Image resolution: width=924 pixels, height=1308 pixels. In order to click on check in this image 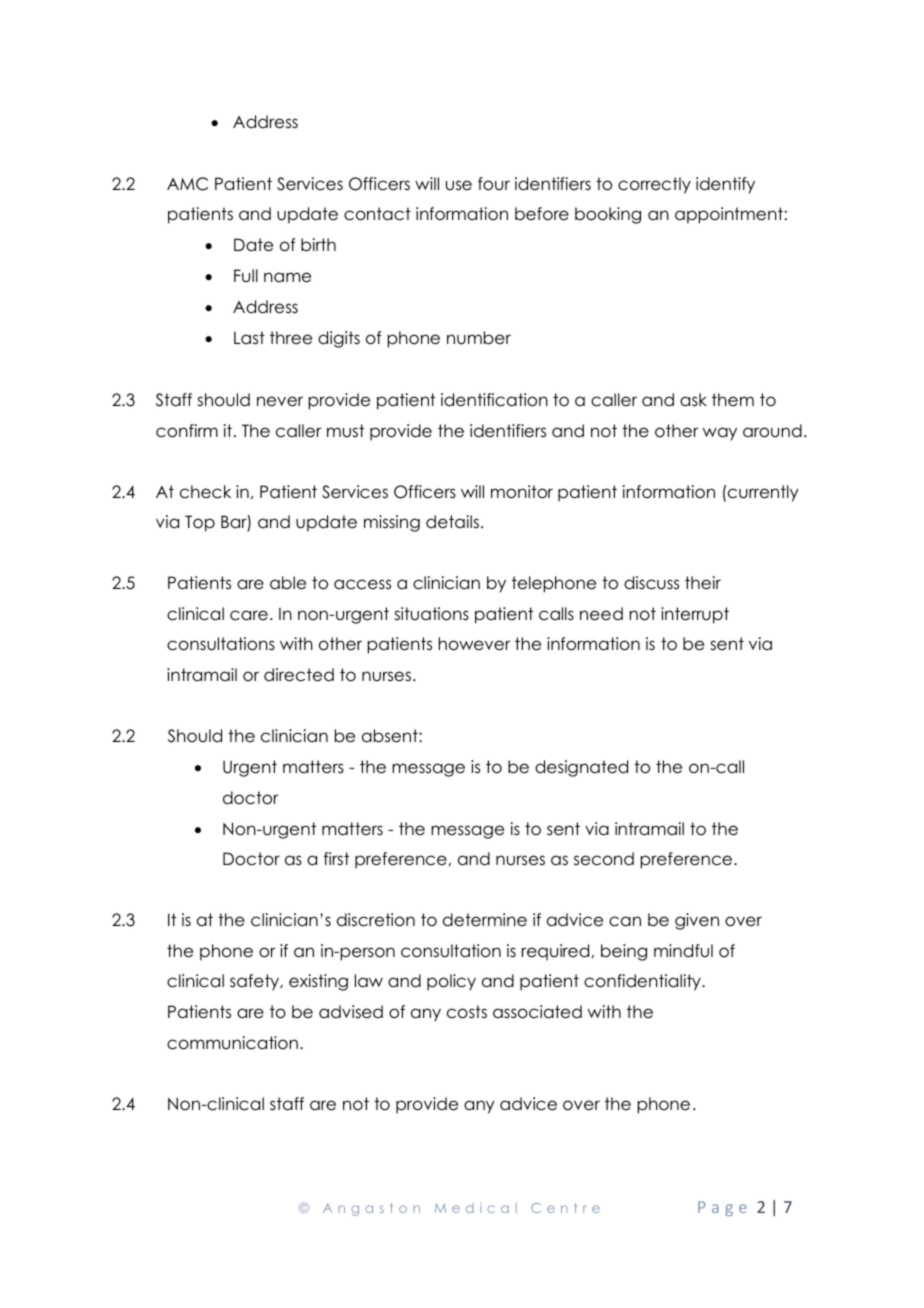, I will do `click(205, 492)`.
